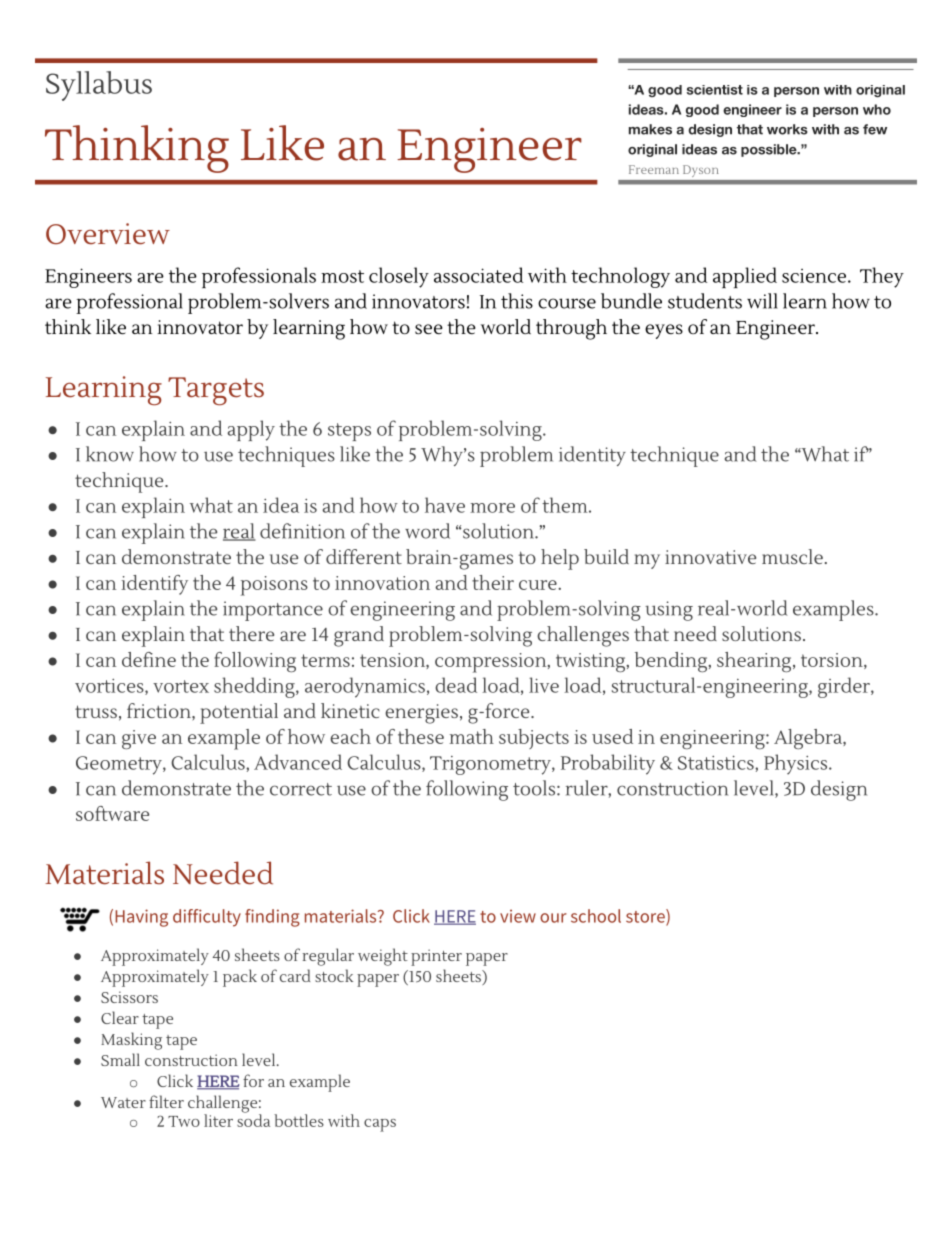 This screenshot has width=952, height=1233. What do you see at coordinates (216, 391) in the screenshot?
I see `Targets` at bounding box center [216, 391].
